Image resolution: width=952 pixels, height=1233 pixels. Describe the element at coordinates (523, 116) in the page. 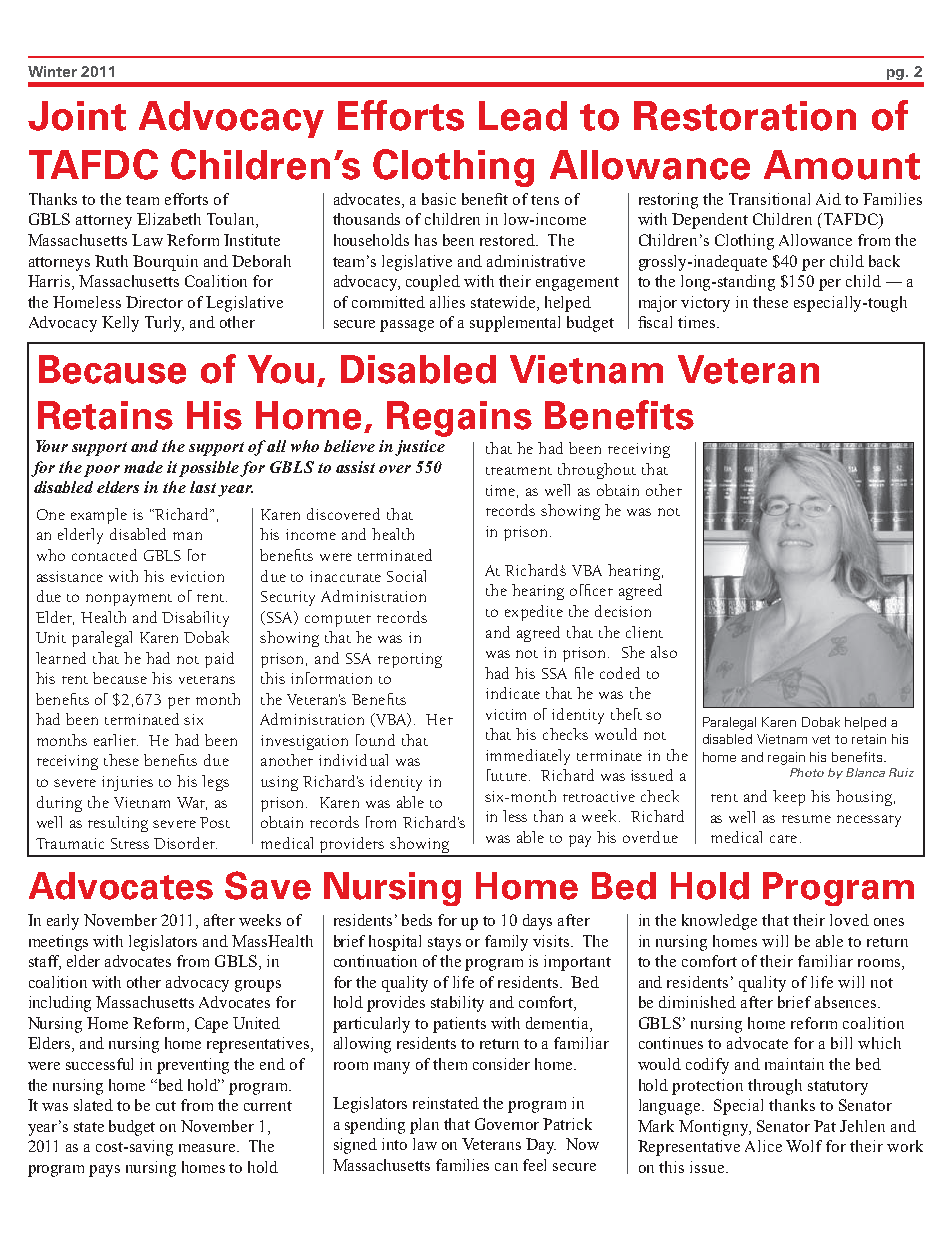

I see `Lead` at that location.
